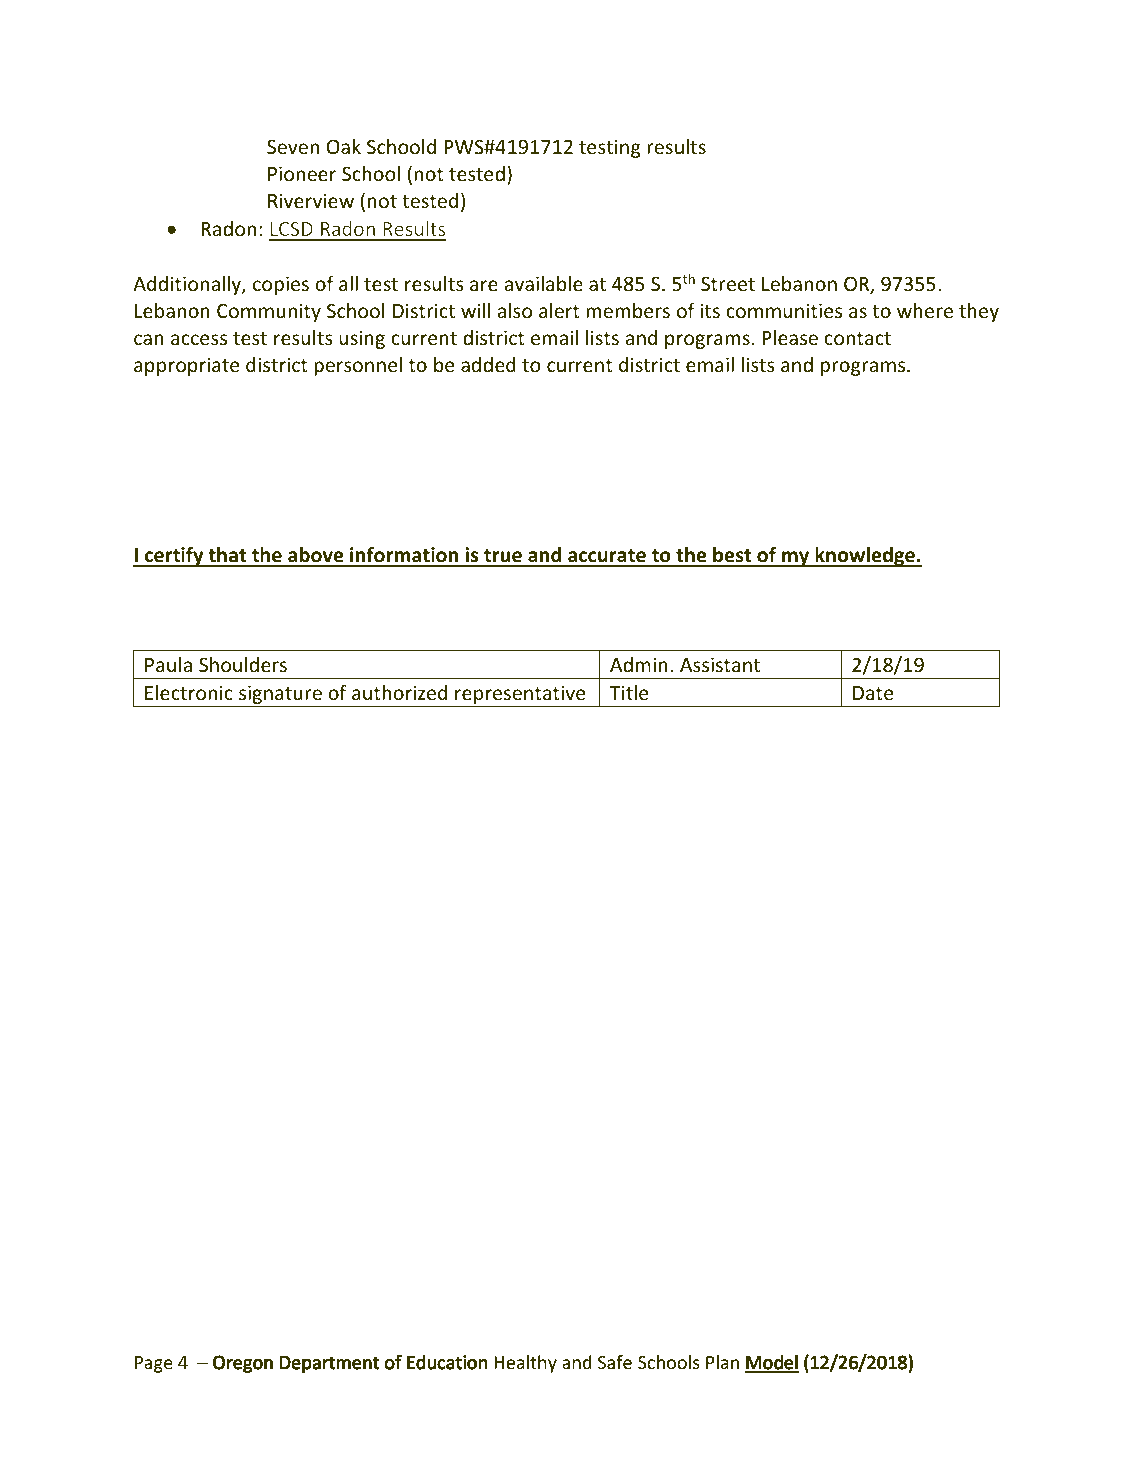 The height and width of the screenshot is (1467, 1133). I want to click on Date, so click(873, 693).
